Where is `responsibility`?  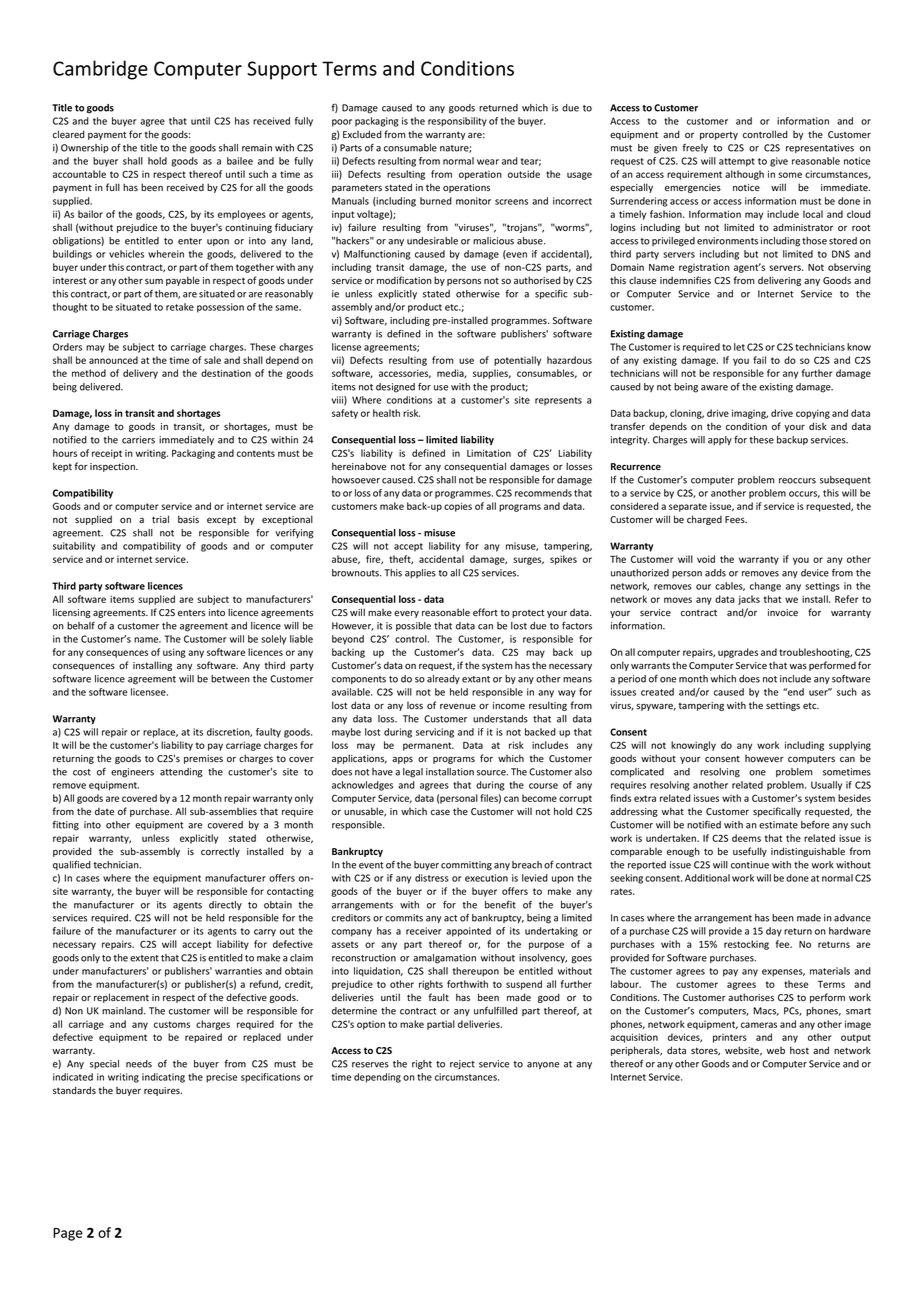 responsibility is located at coordinates (457, 122).
